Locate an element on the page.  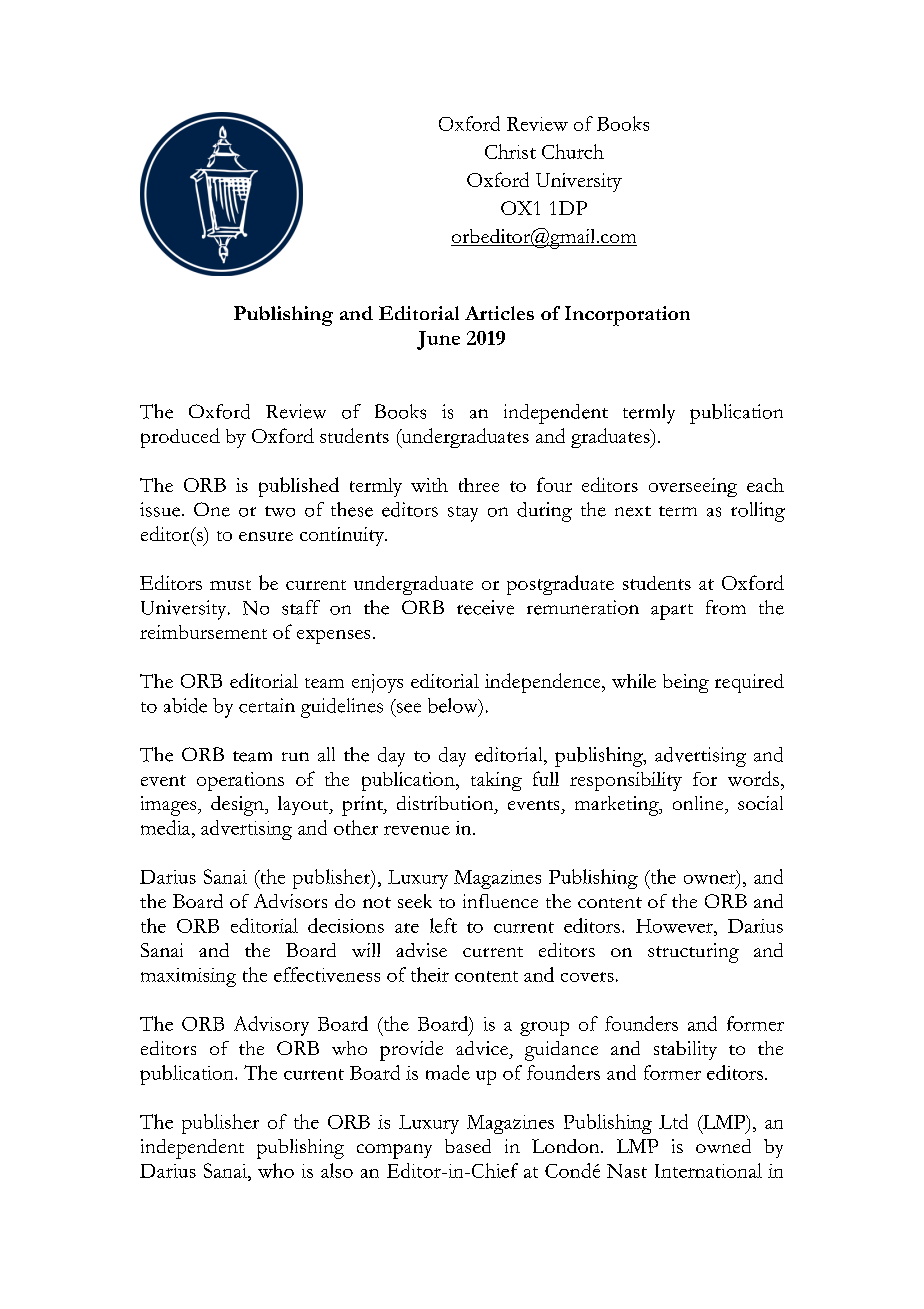
also is located at coordinates (337, 1170).
